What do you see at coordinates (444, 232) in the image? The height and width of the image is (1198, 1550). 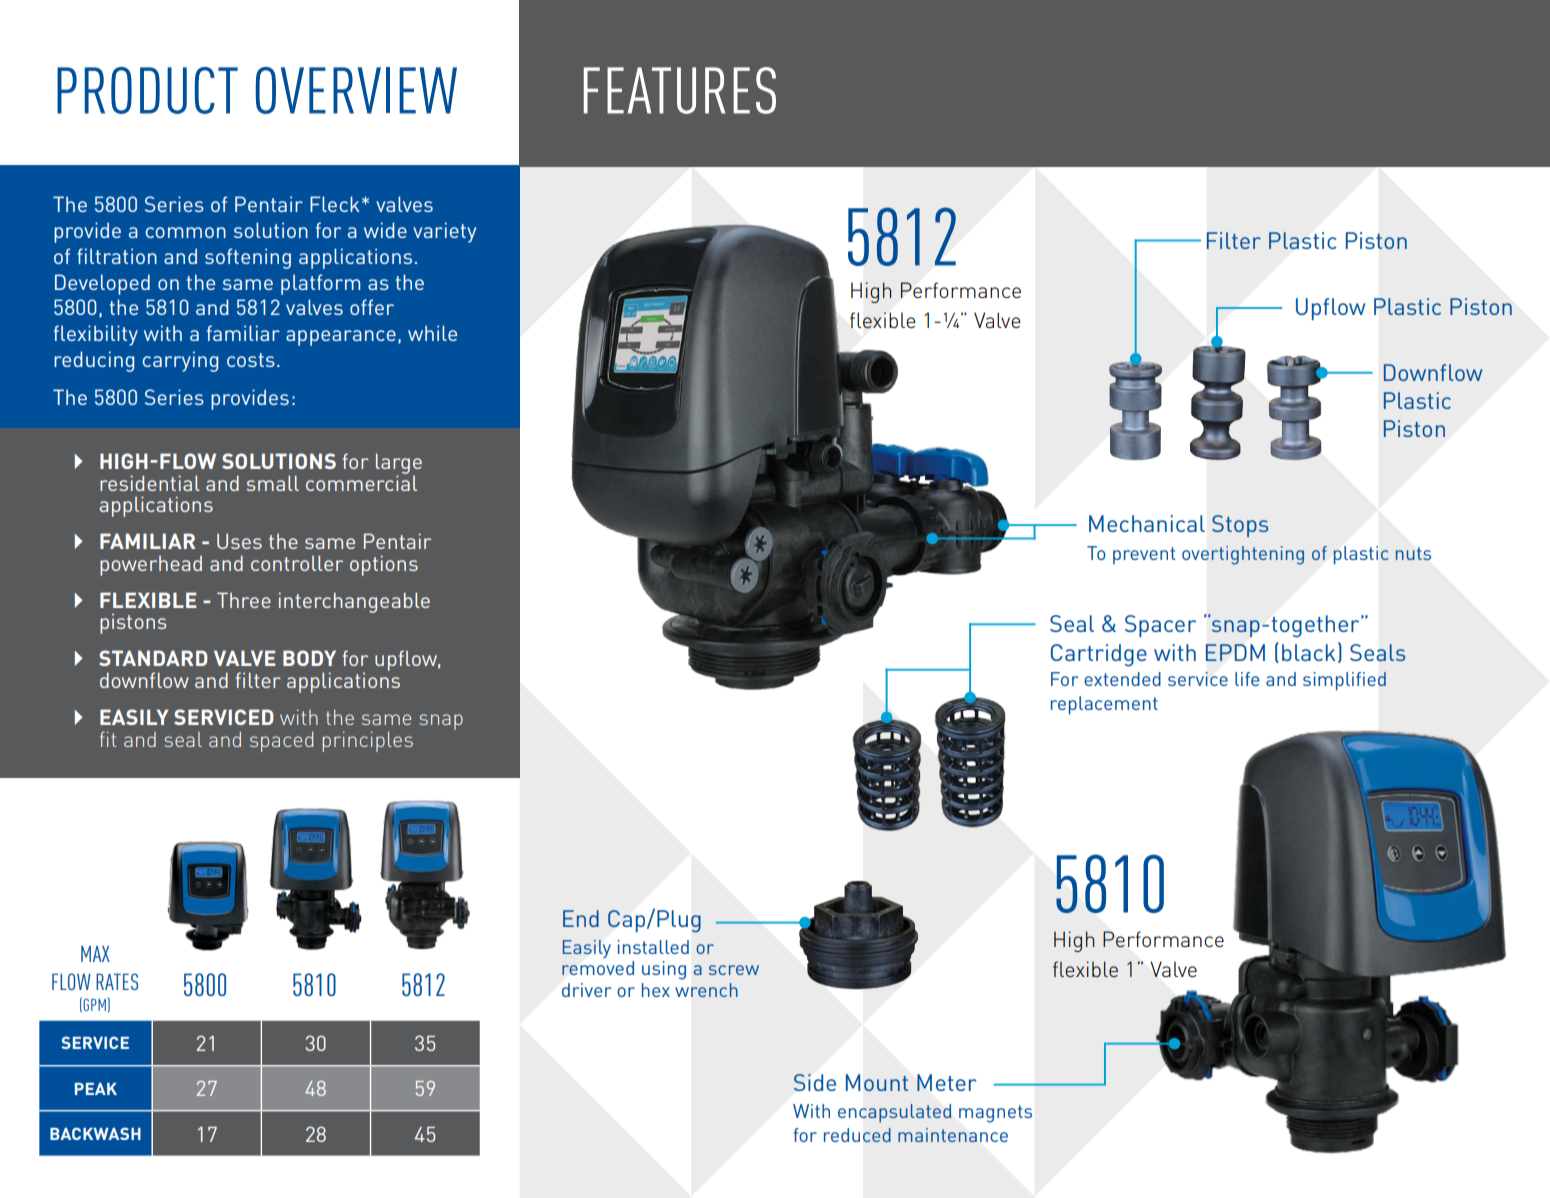 I see `variety` at bounding box center [444, 232].
